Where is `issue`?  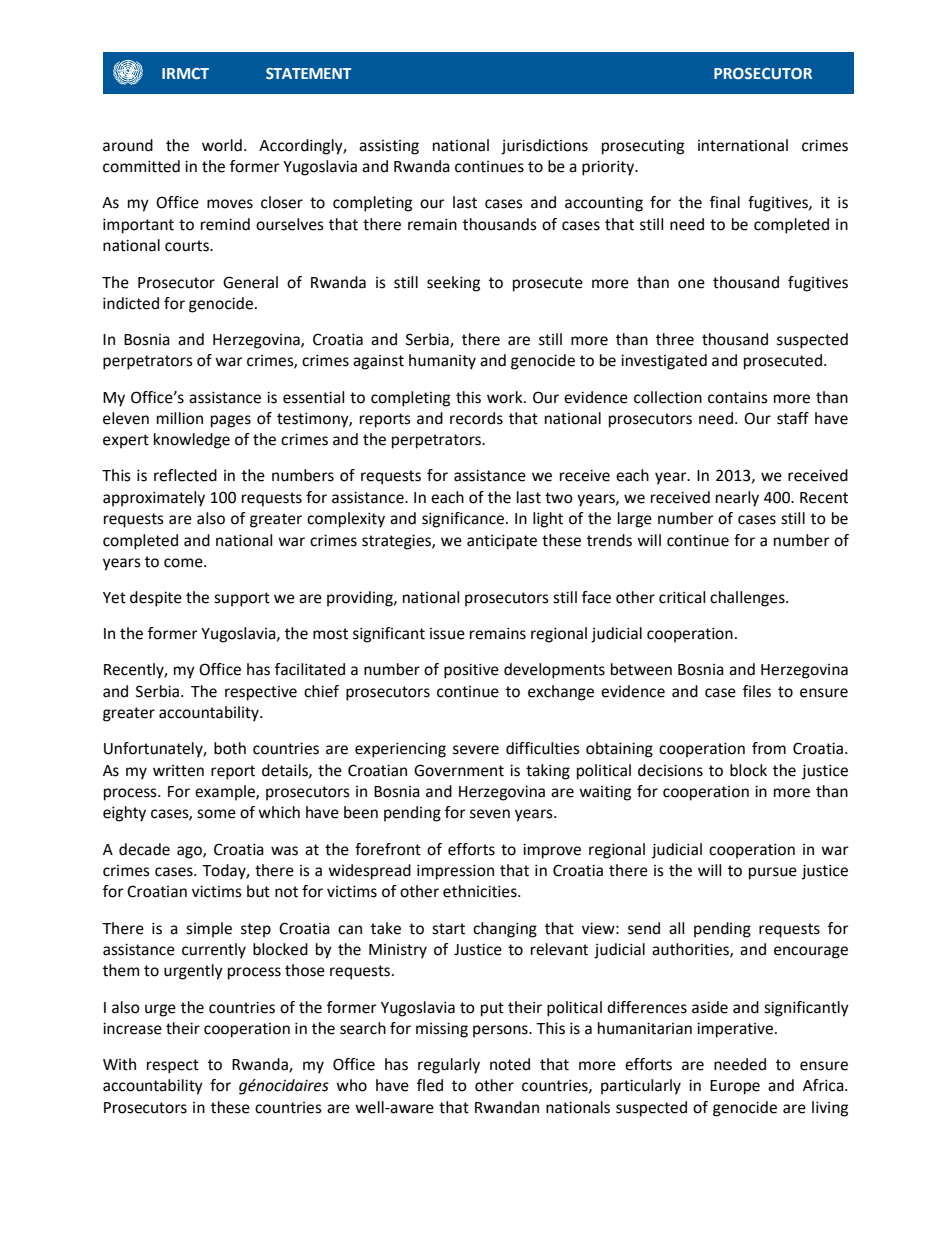 issue is located at coordinates (447, 634).
